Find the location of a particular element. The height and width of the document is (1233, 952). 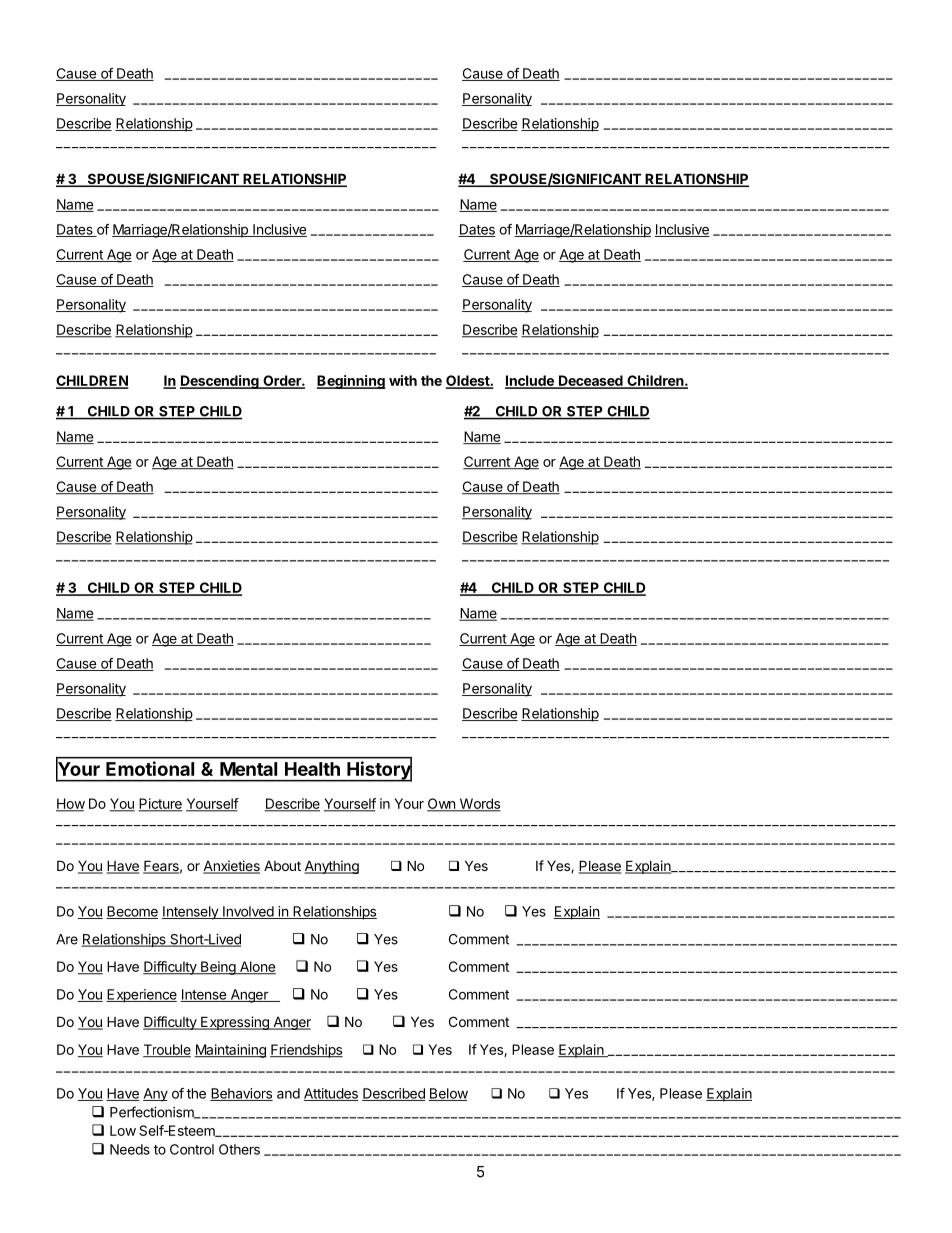

Descending is located at coordinates (220, 382).
